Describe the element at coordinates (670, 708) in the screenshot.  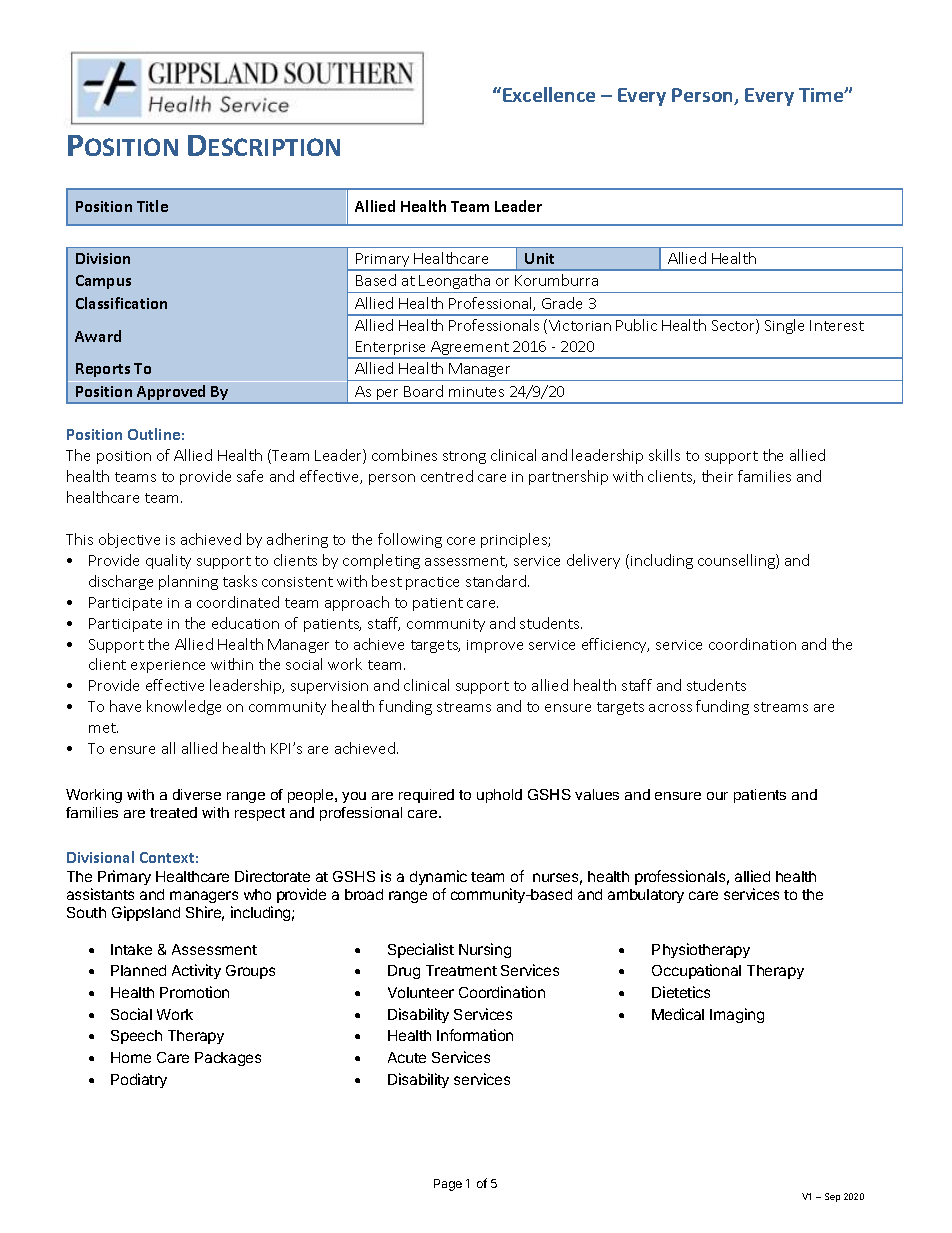
I see `across` at that location.
